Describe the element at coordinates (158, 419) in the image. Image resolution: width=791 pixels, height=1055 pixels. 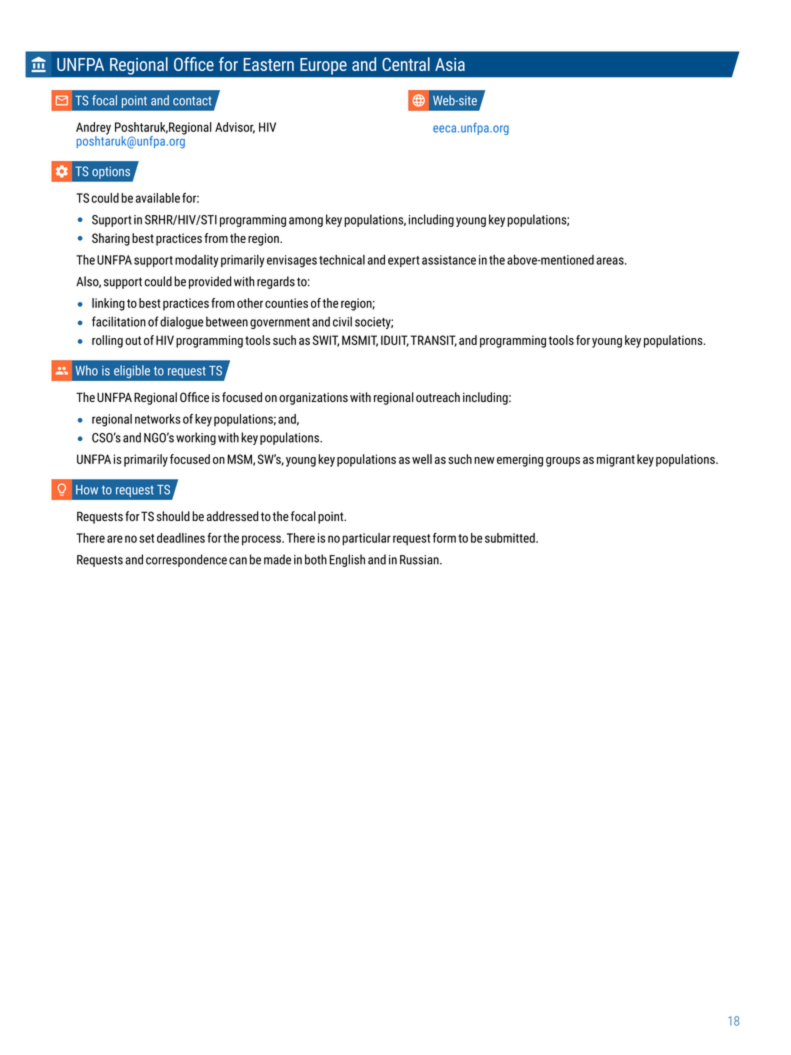
I see `networks` at that location.
